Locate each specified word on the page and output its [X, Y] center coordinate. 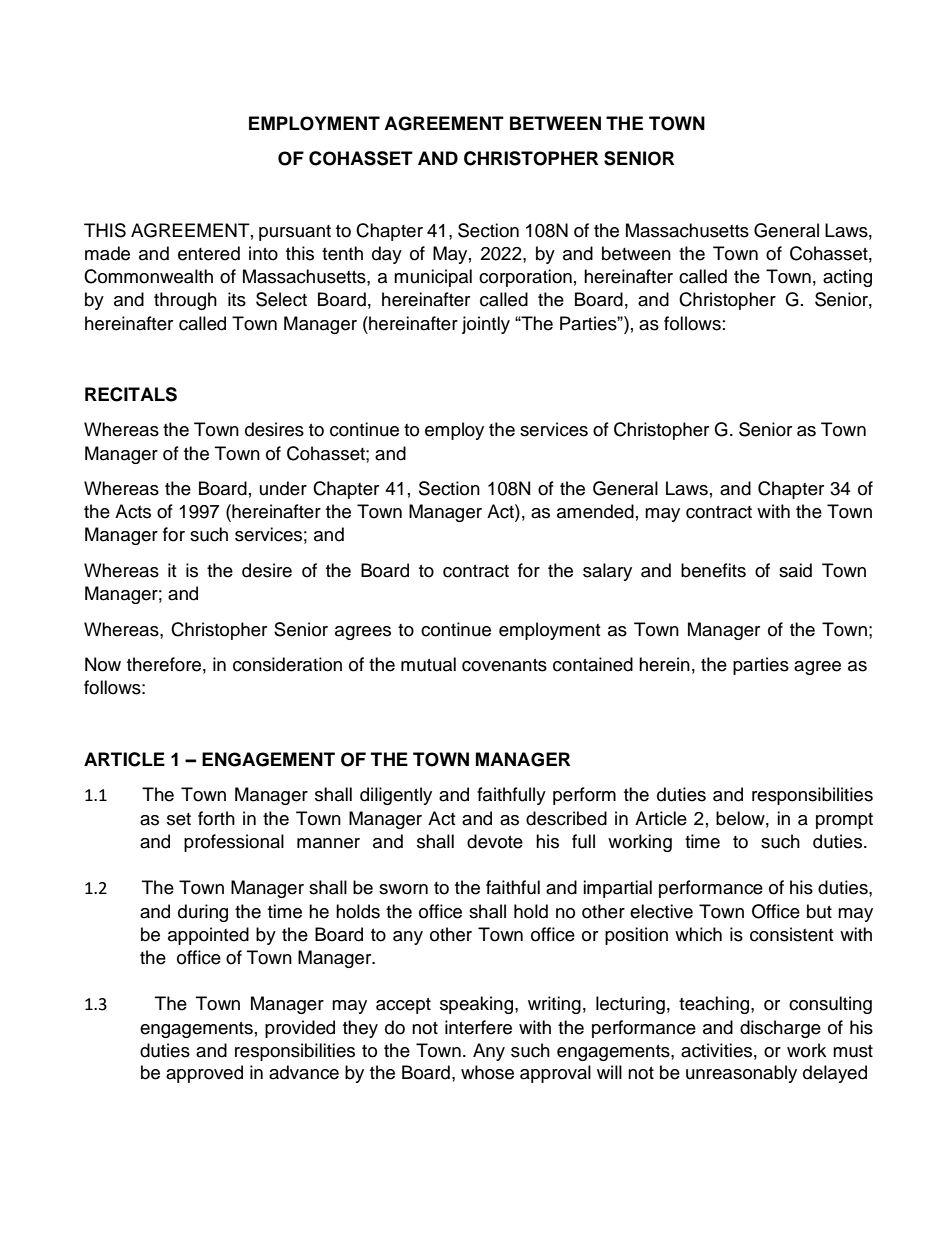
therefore [164, 664]
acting [847, 278]
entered [209, 253]
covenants [504, 665]
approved [204, 1074]
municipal [433, 278]
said [795, 570]
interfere [478, 1027]
